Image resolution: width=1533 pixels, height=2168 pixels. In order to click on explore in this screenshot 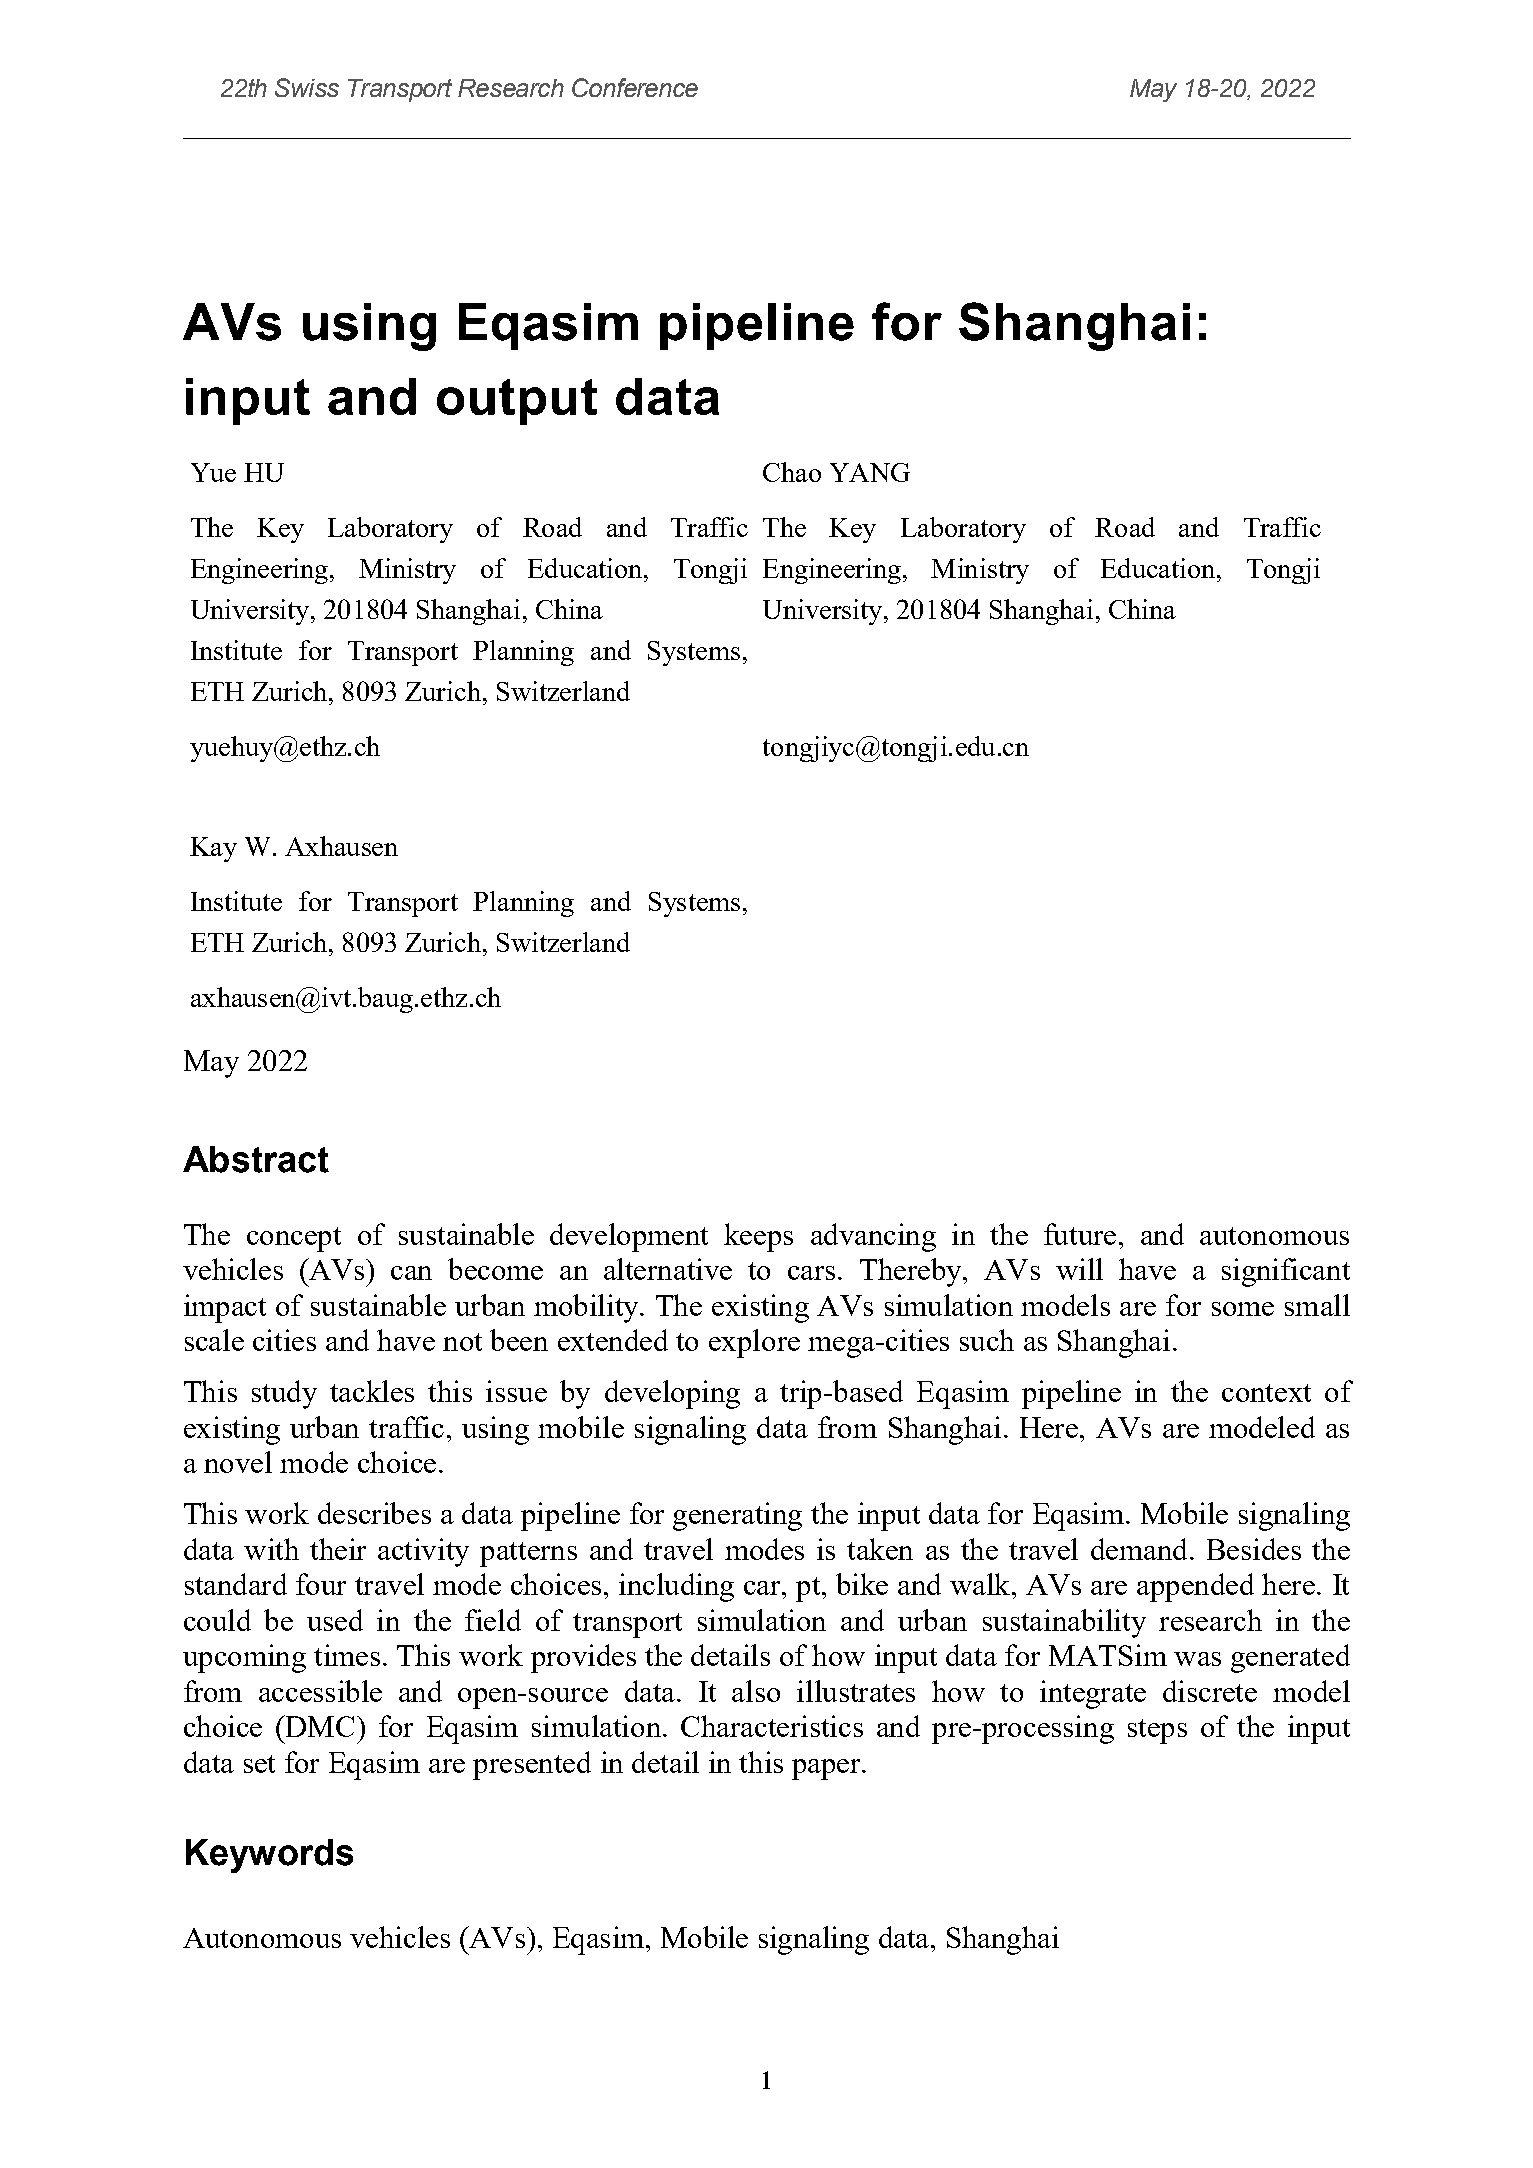, I will do `click(754, 1343)`.
